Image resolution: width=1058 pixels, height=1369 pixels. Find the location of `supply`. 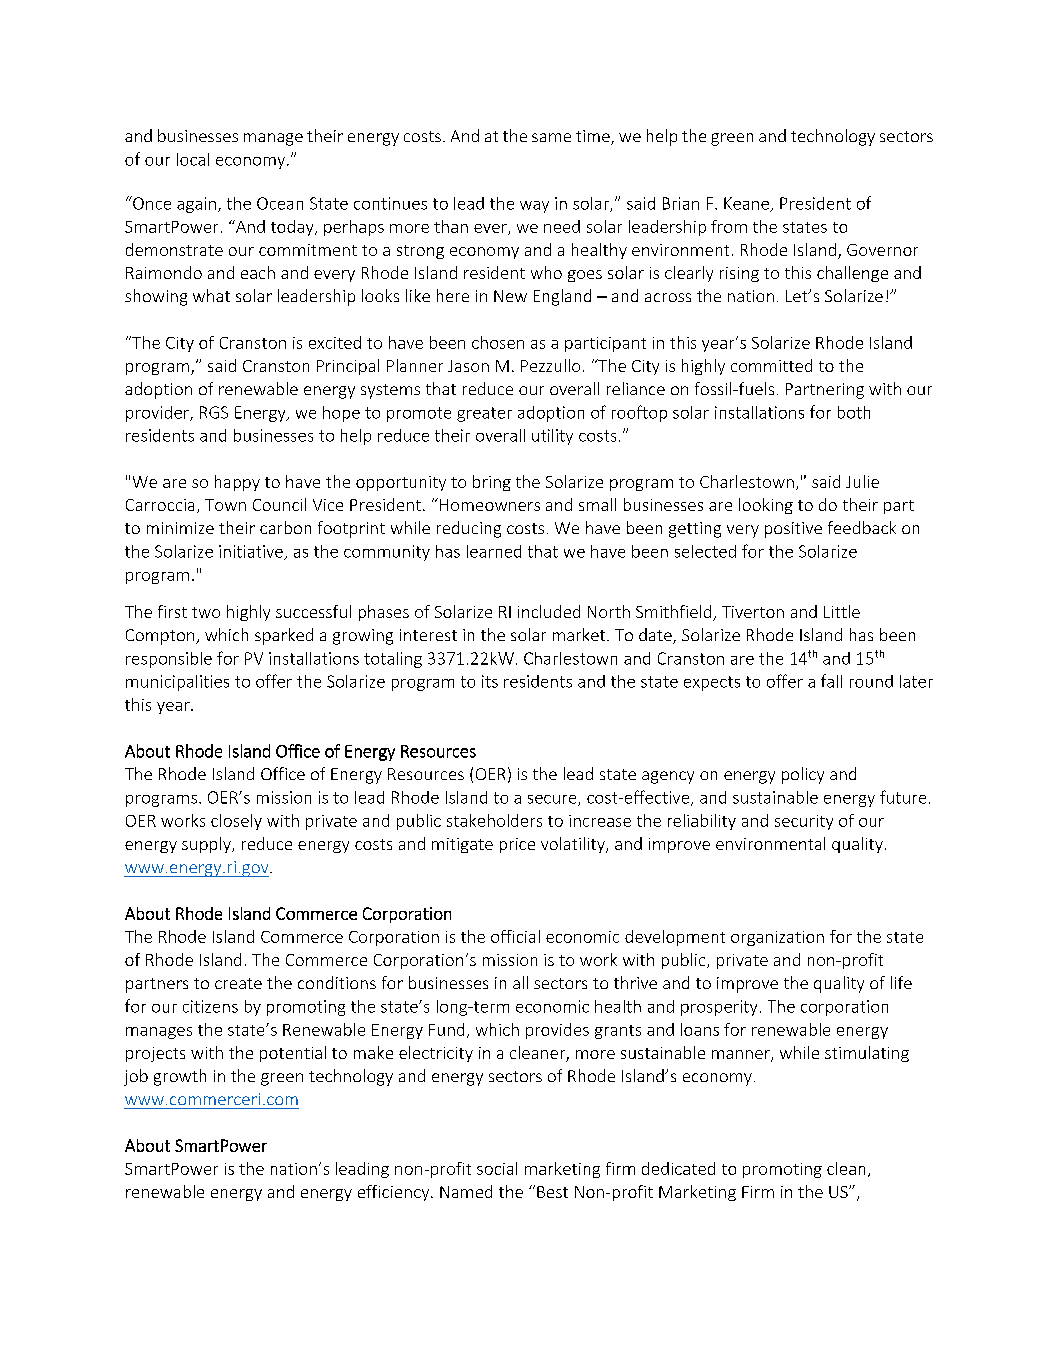

supply is located at coordinates (207, 845).
